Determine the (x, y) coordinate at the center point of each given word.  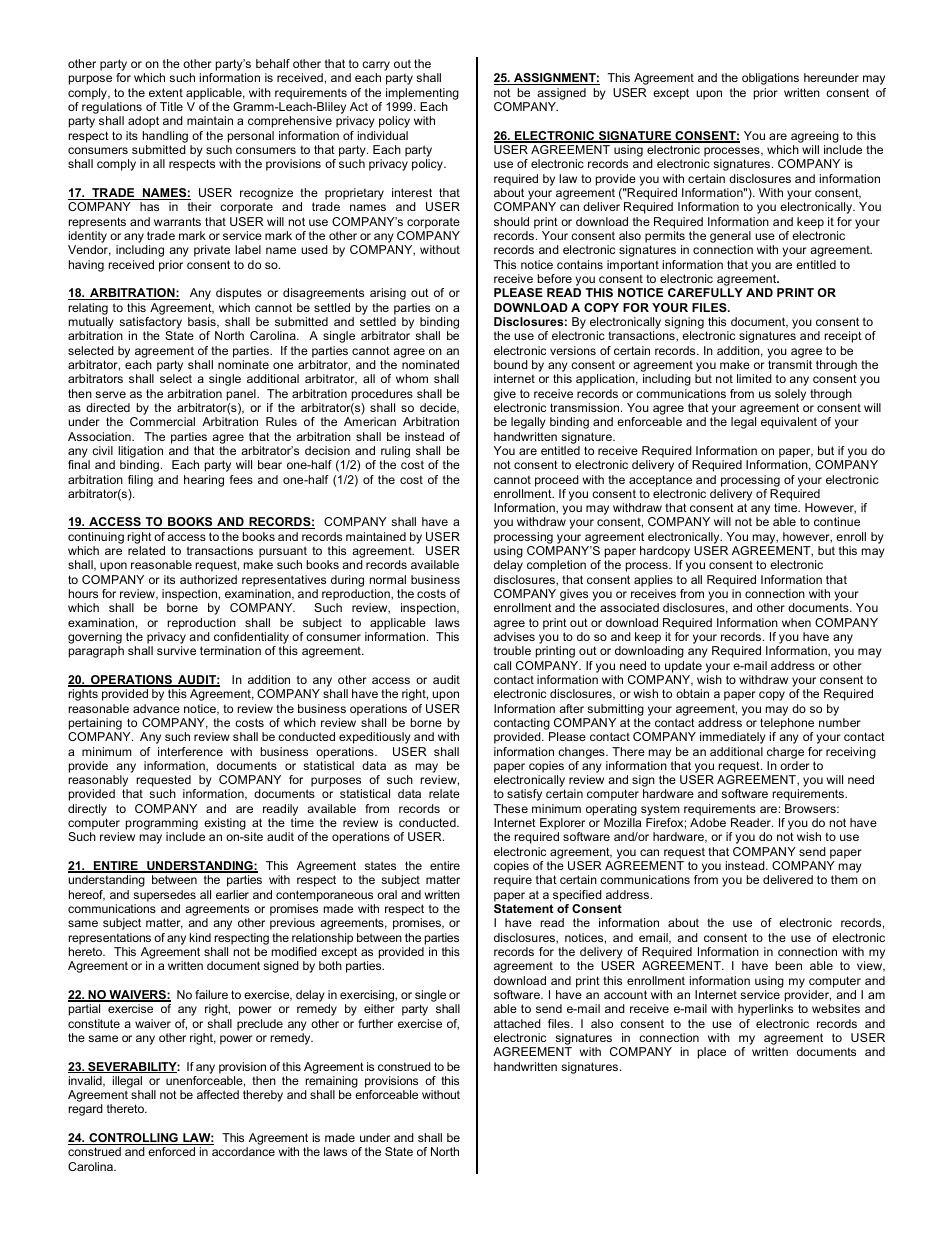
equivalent (789, 423)
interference (190, 751)
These (511, 808)
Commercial (162, 421)
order (795, 765)
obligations (770, 79)
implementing (422, 94)
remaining (331, 1082)
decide (439, 408)
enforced (171, 1151)
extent (166, 92)
